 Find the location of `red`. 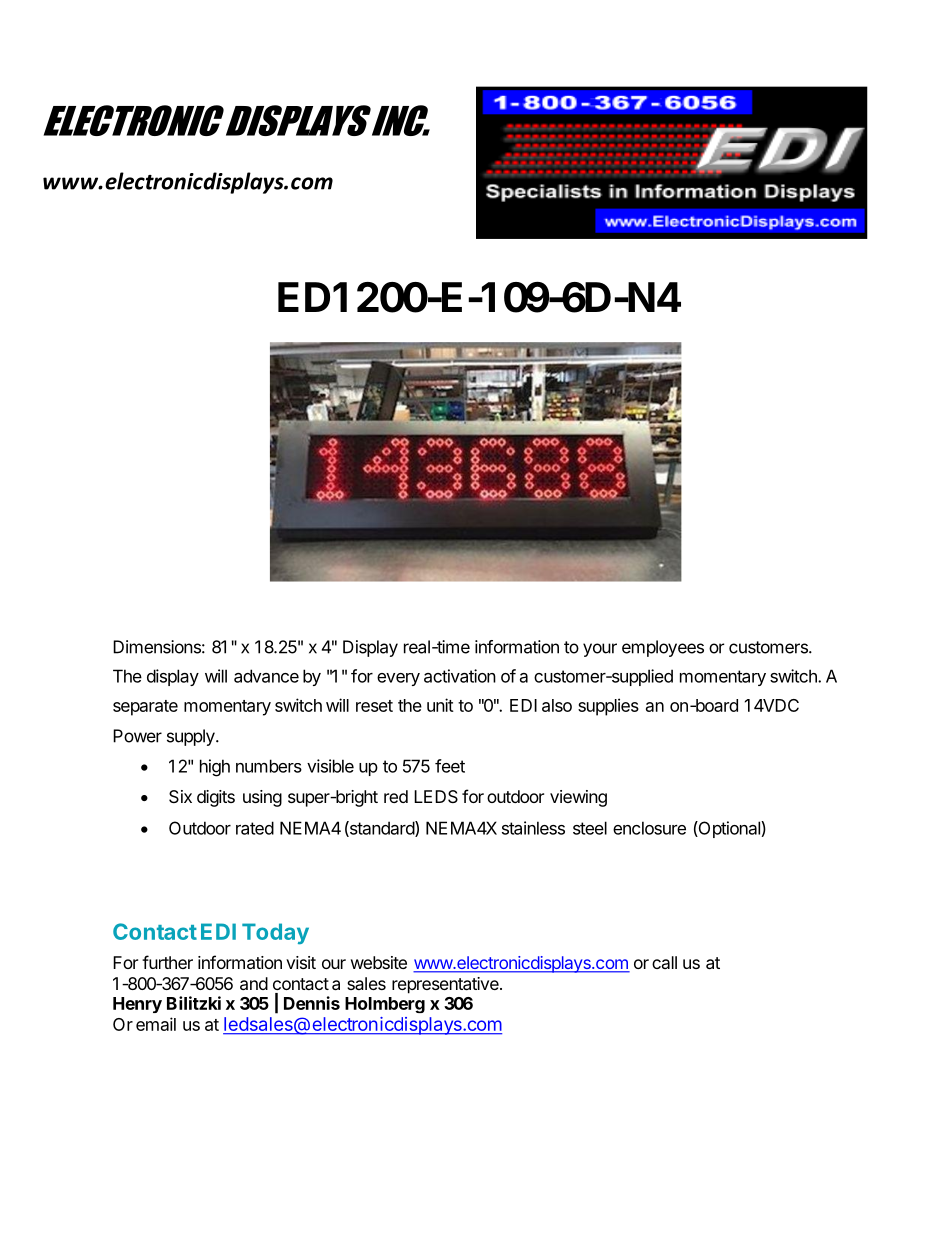

red is located at coordinates (396, 796).
